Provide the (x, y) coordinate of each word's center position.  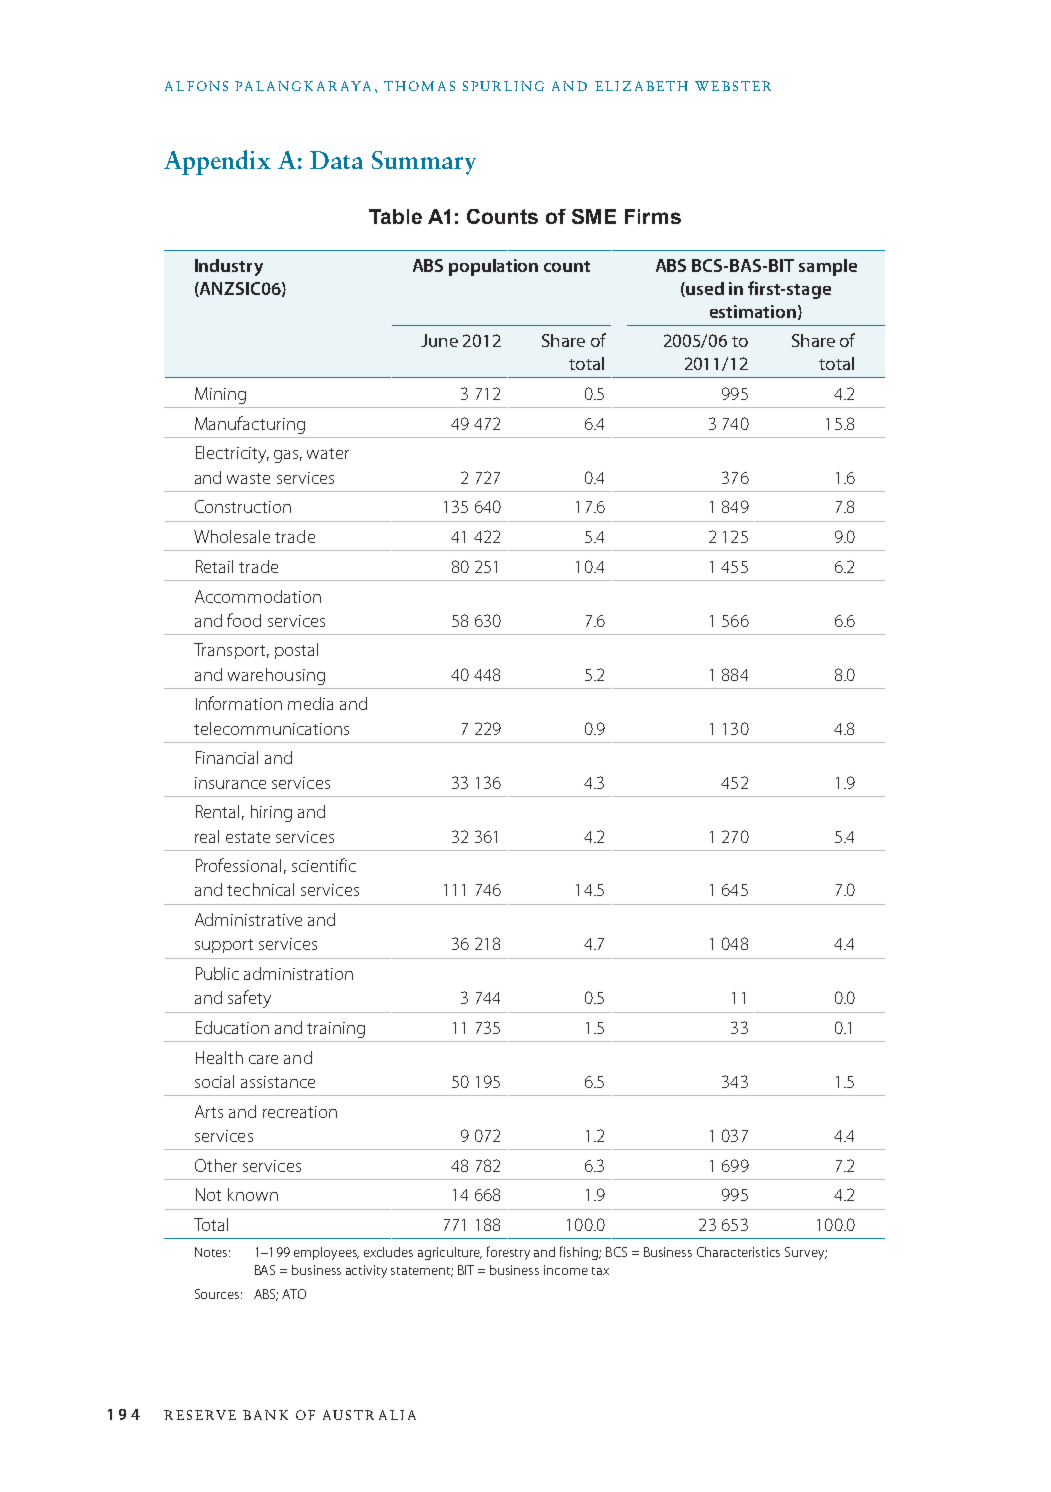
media (310, 703)
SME (594, 216)
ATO (294, 1294)
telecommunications (271, 728)
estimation (753, 311)
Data (336, 160)
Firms (653, 216)
